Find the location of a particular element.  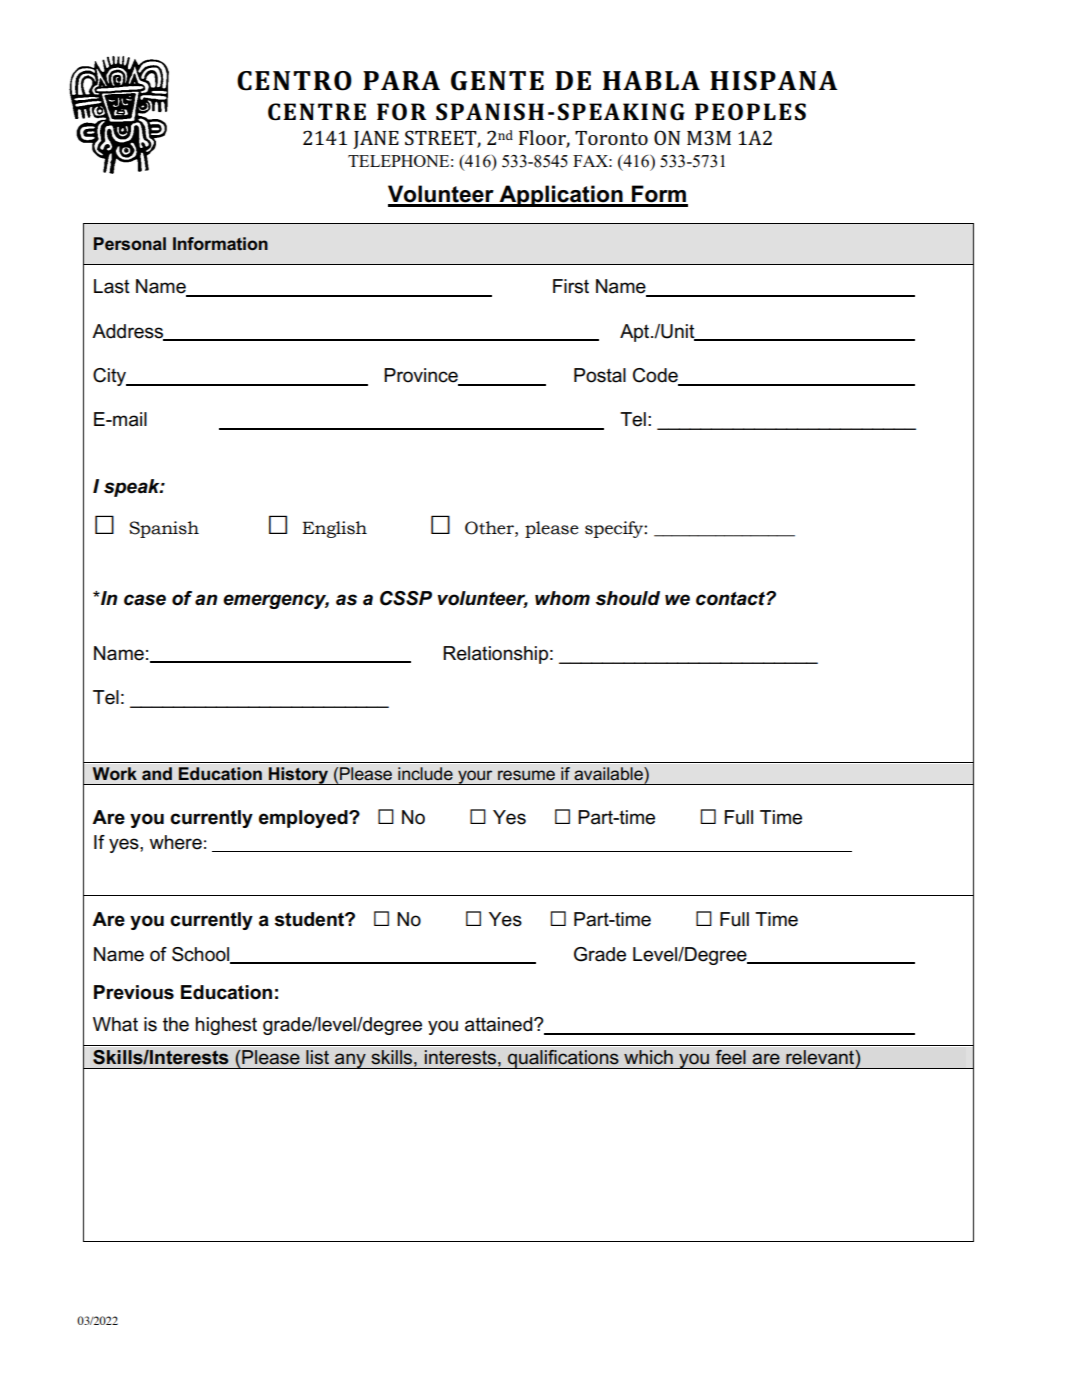

include is located at coordinates (425, 773).
